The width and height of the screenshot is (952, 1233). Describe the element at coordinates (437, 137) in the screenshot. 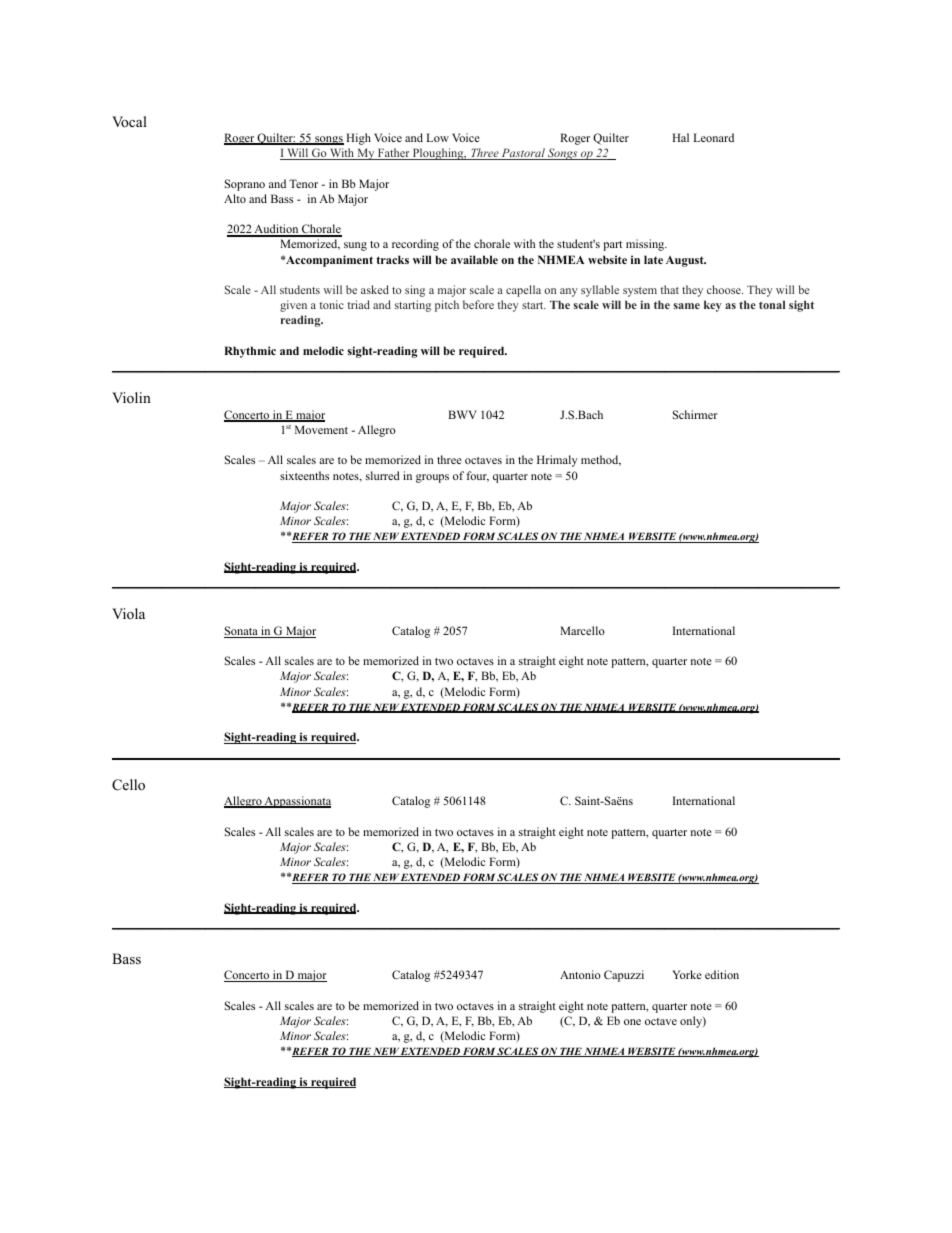

I see `Low` at that location.
